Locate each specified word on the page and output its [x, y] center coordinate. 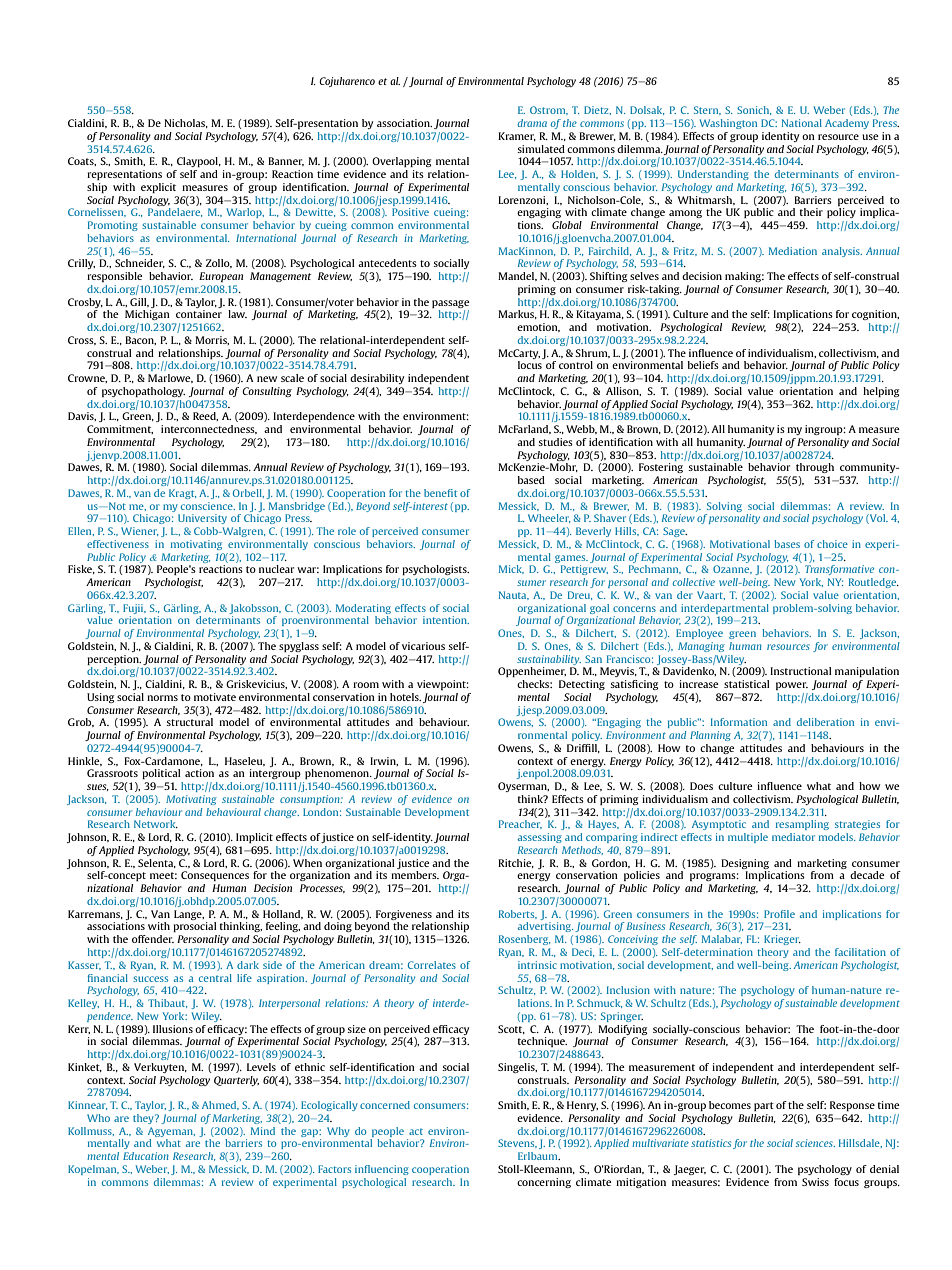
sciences [815, 1143]
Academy [847, 124]
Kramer [517, 136]
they [144, 1119]
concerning [544, 1183]
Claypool [198, 162]
